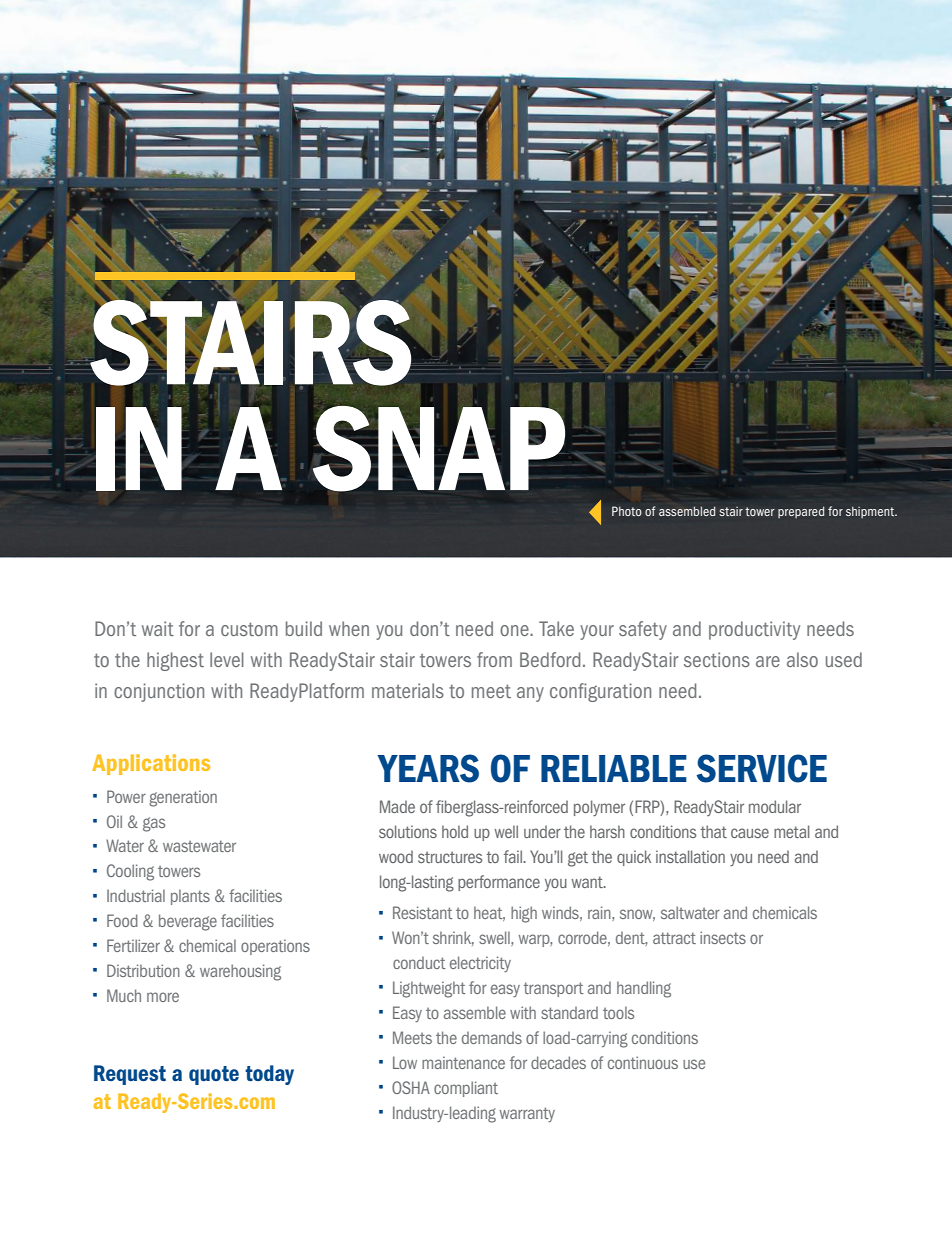  I want to click on Photo, so click(627, 511).
